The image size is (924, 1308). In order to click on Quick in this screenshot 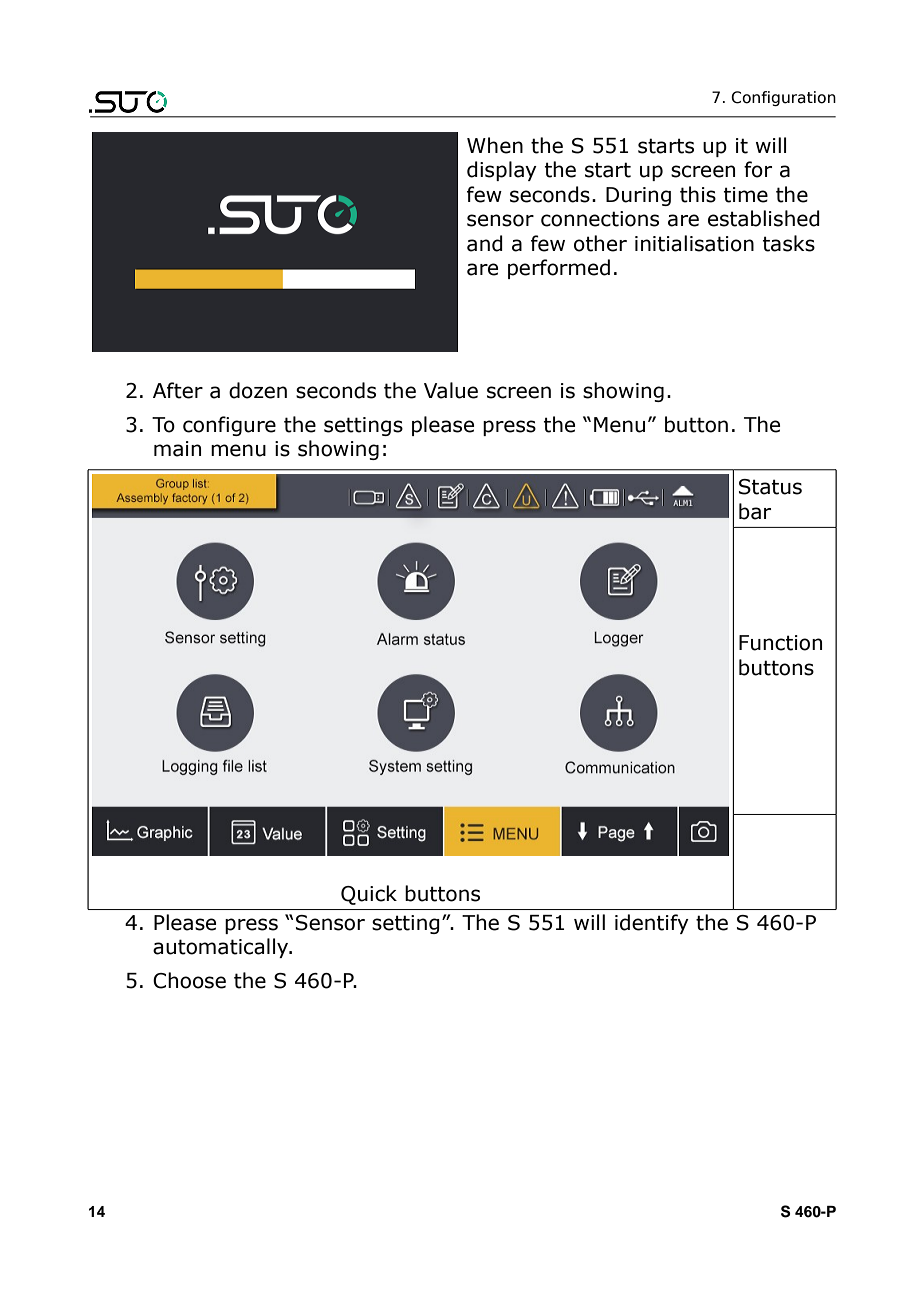, I will do `click(369, 895)`.
